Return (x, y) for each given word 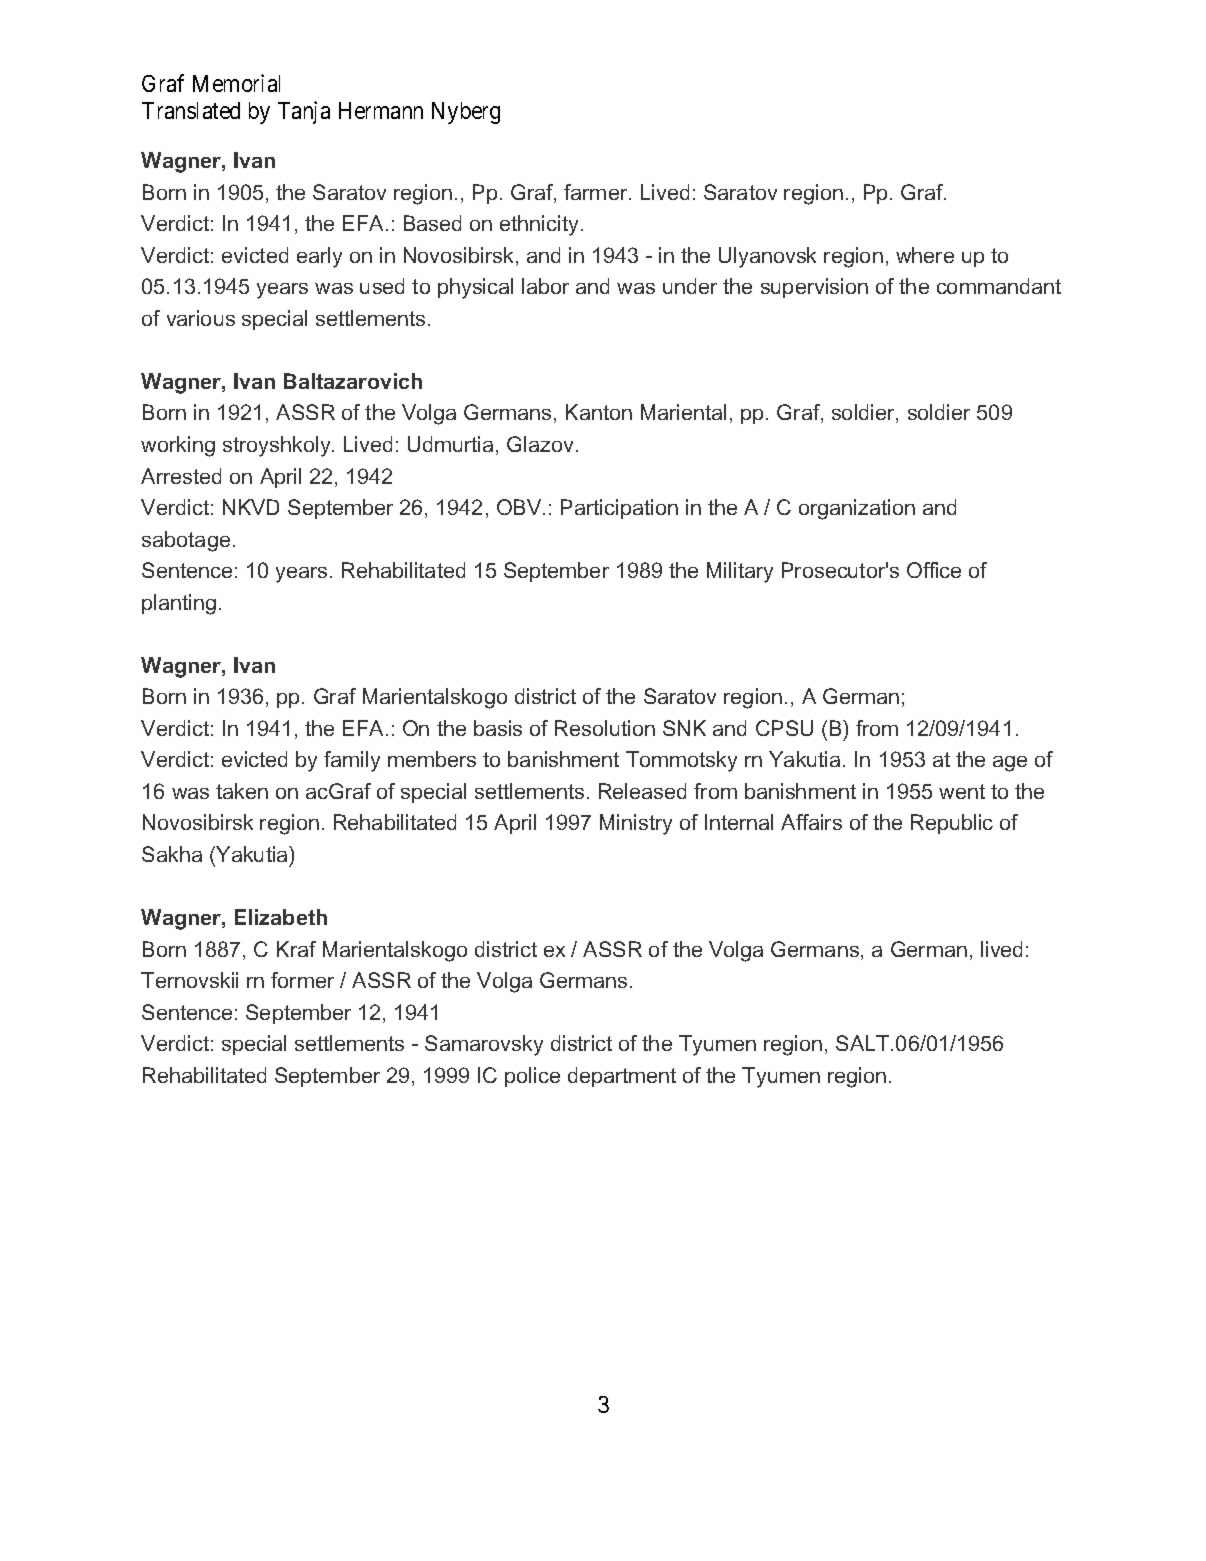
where (925, 255)
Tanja (304, 112)
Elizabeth (281, 917)
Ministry (636, 824)
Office (934, 570)
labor (545, 286)
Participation (619, 509)
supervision (814, 288)
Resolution (605, 728)
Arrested (181, 476)
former (302, 980)
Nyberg (466, 113)
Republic (952, 824)
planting (179, 604)
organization (857, 509)
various (201, 318)
